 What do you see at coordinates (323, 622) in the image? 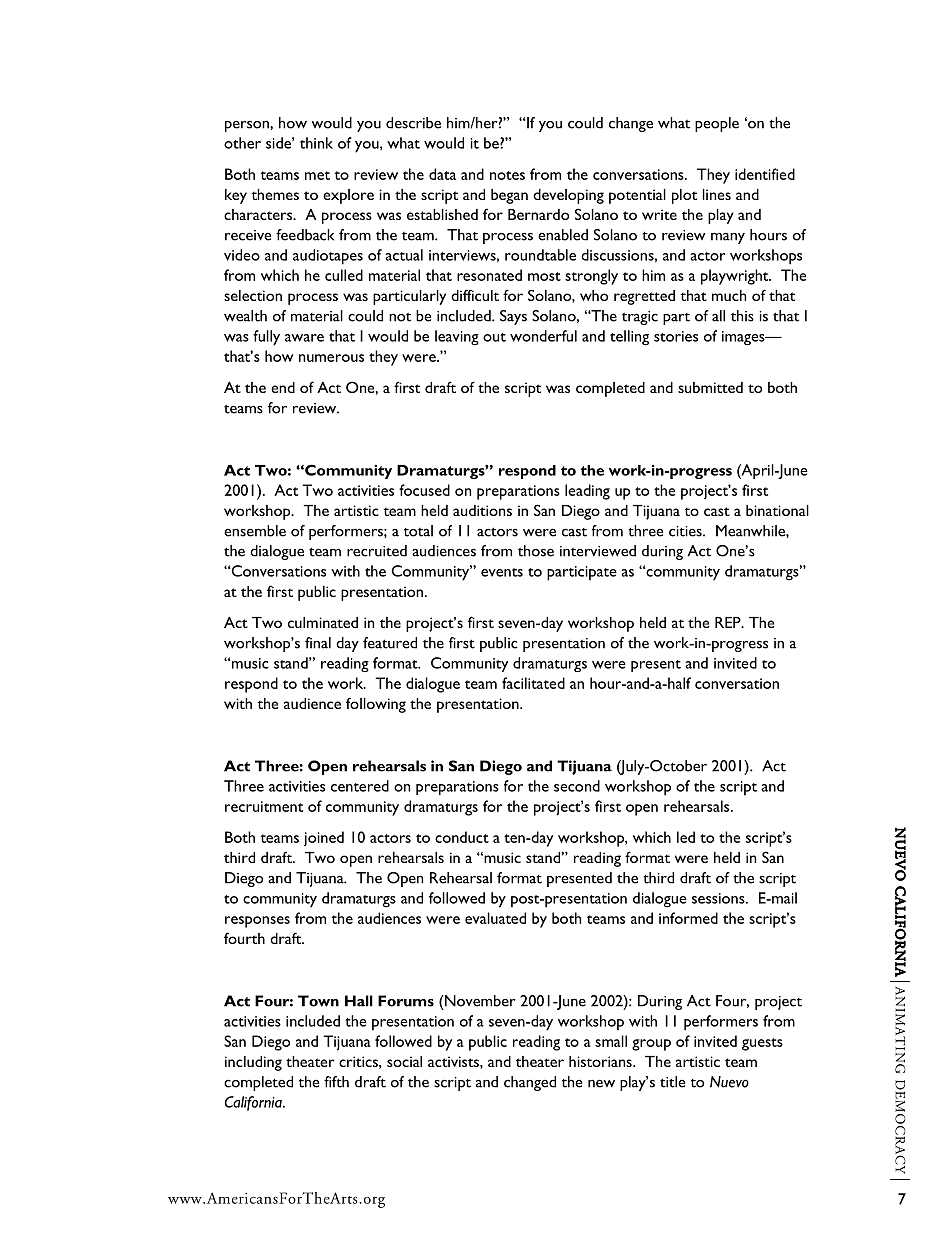
I see `culminated` at bounding box center [323, 622].
